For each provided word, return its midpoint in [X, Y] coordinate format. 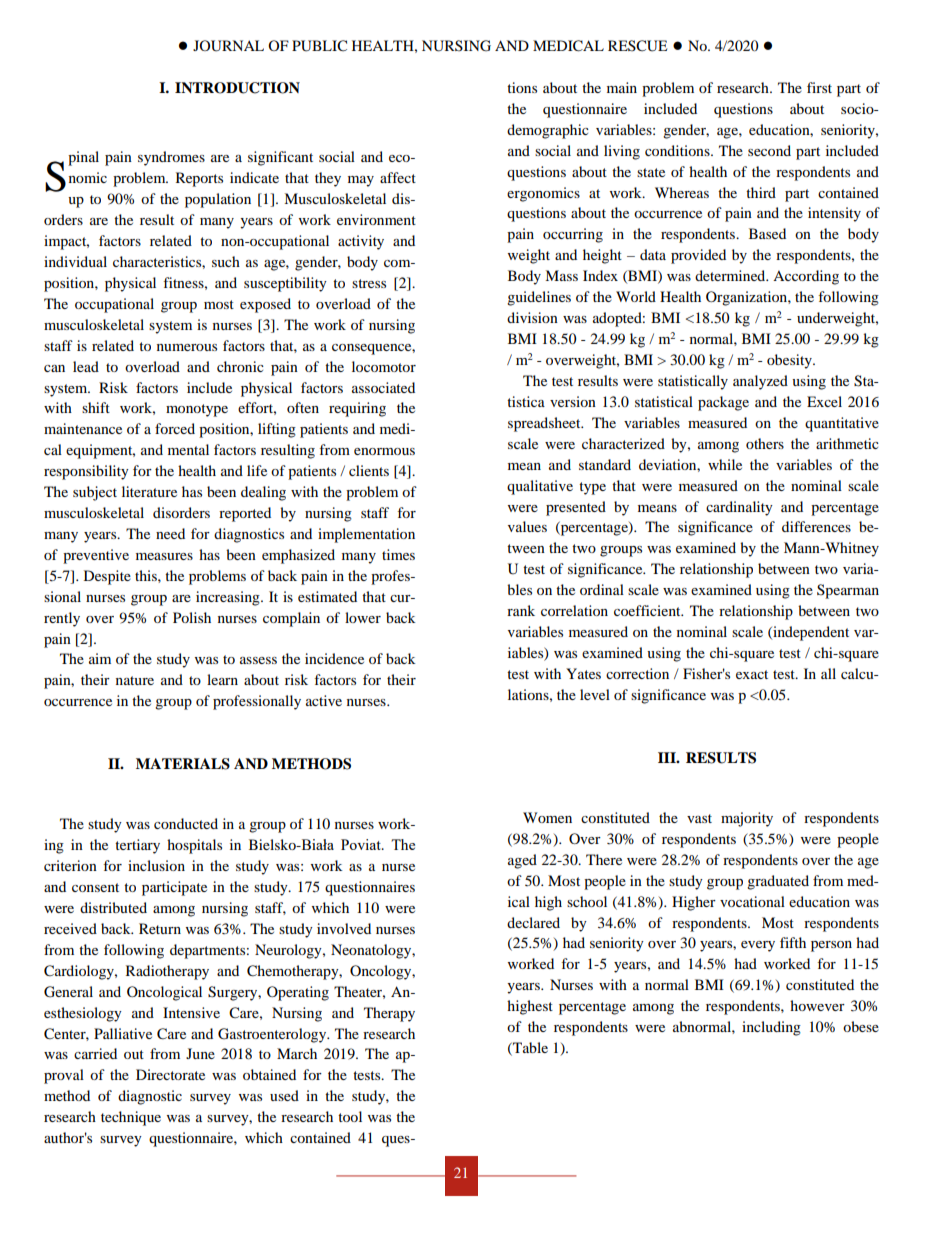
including [771, 1028]
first [819, 87]
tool [350, 1116]
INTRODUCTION [237, 88]
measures [164, 556]
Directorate [170, 1074]
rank [521, 610]
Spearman [848, 591]
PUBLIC [319, 46]
